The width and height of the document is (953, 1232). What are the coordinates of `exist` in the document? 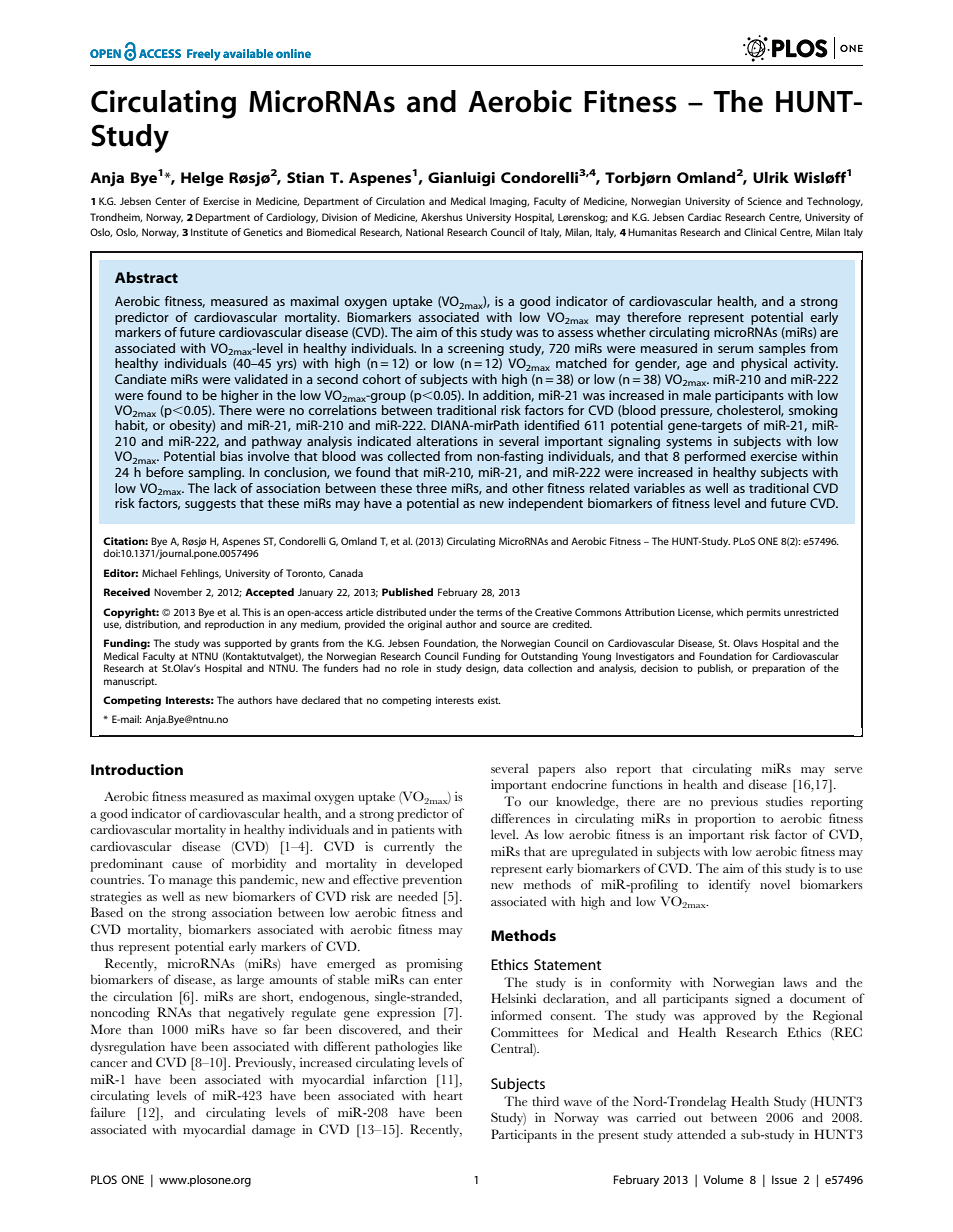 It's located at (489, 700).
